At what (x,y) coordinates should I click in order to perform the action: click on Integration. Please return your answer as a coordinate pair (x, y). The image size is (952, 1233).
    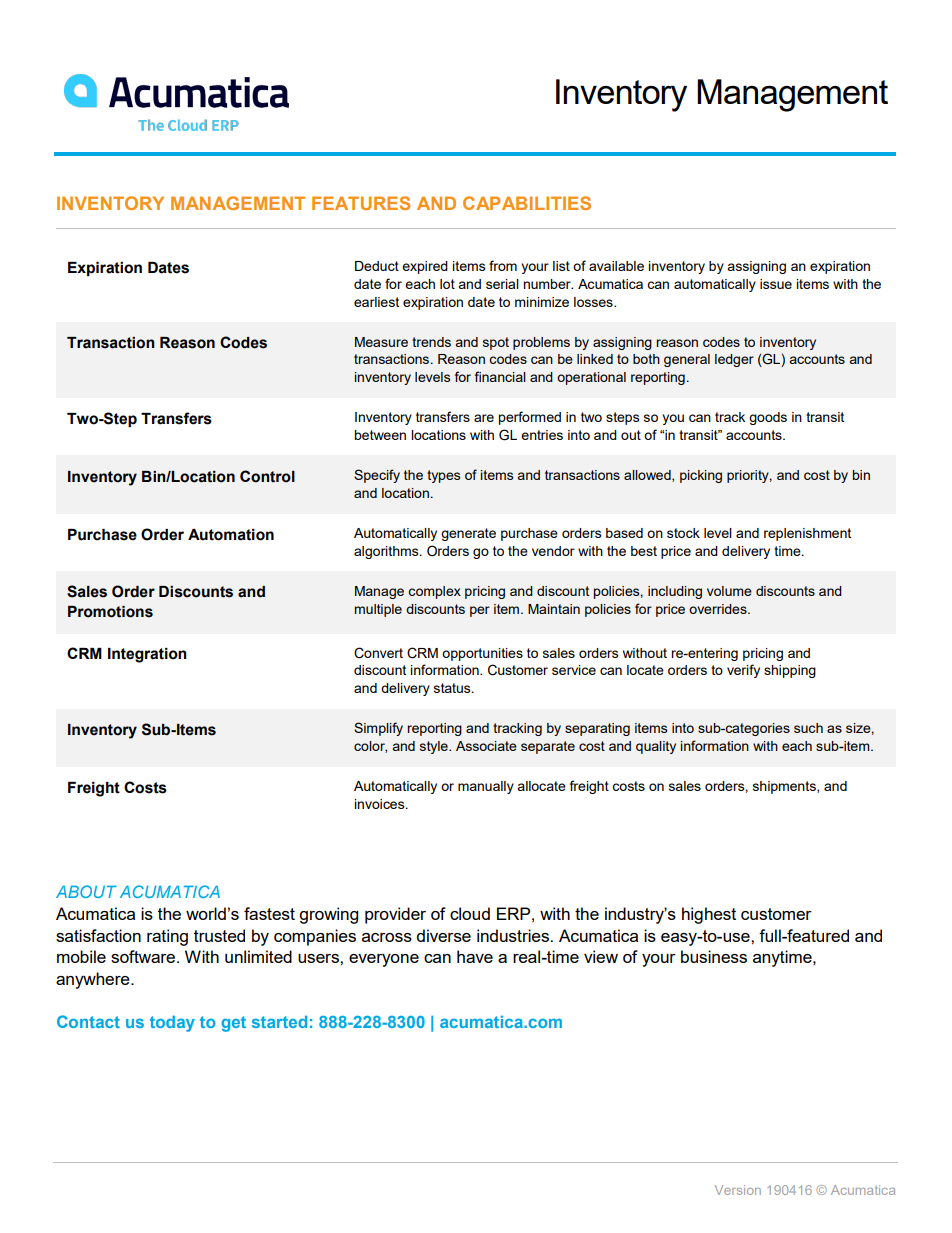
    Looking at the image, I should click on (147, 655).
